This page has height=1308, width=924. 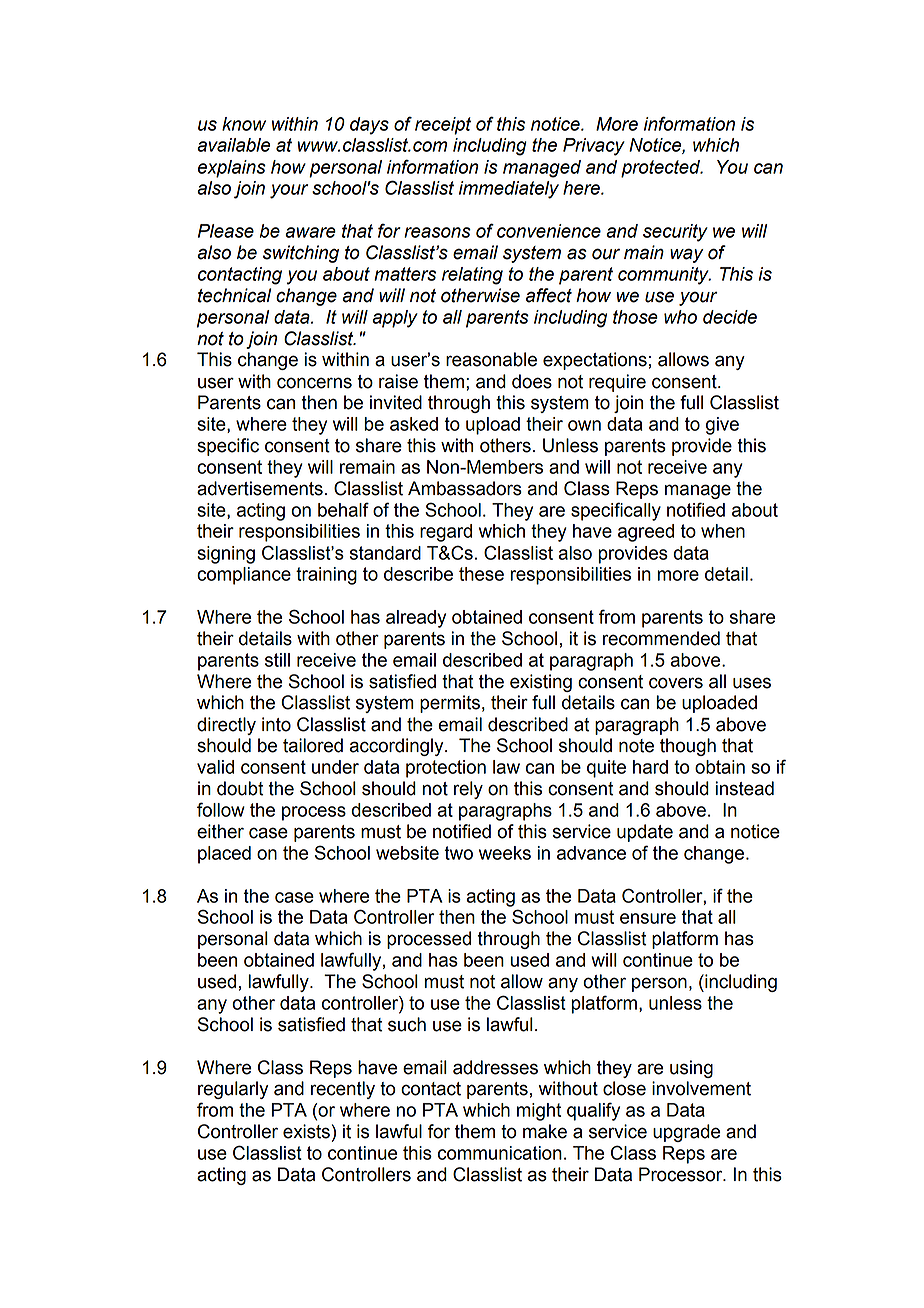 What do you see at coordinates (233, 145) in the page?
I see `available` at bounding box center [233, 145].
